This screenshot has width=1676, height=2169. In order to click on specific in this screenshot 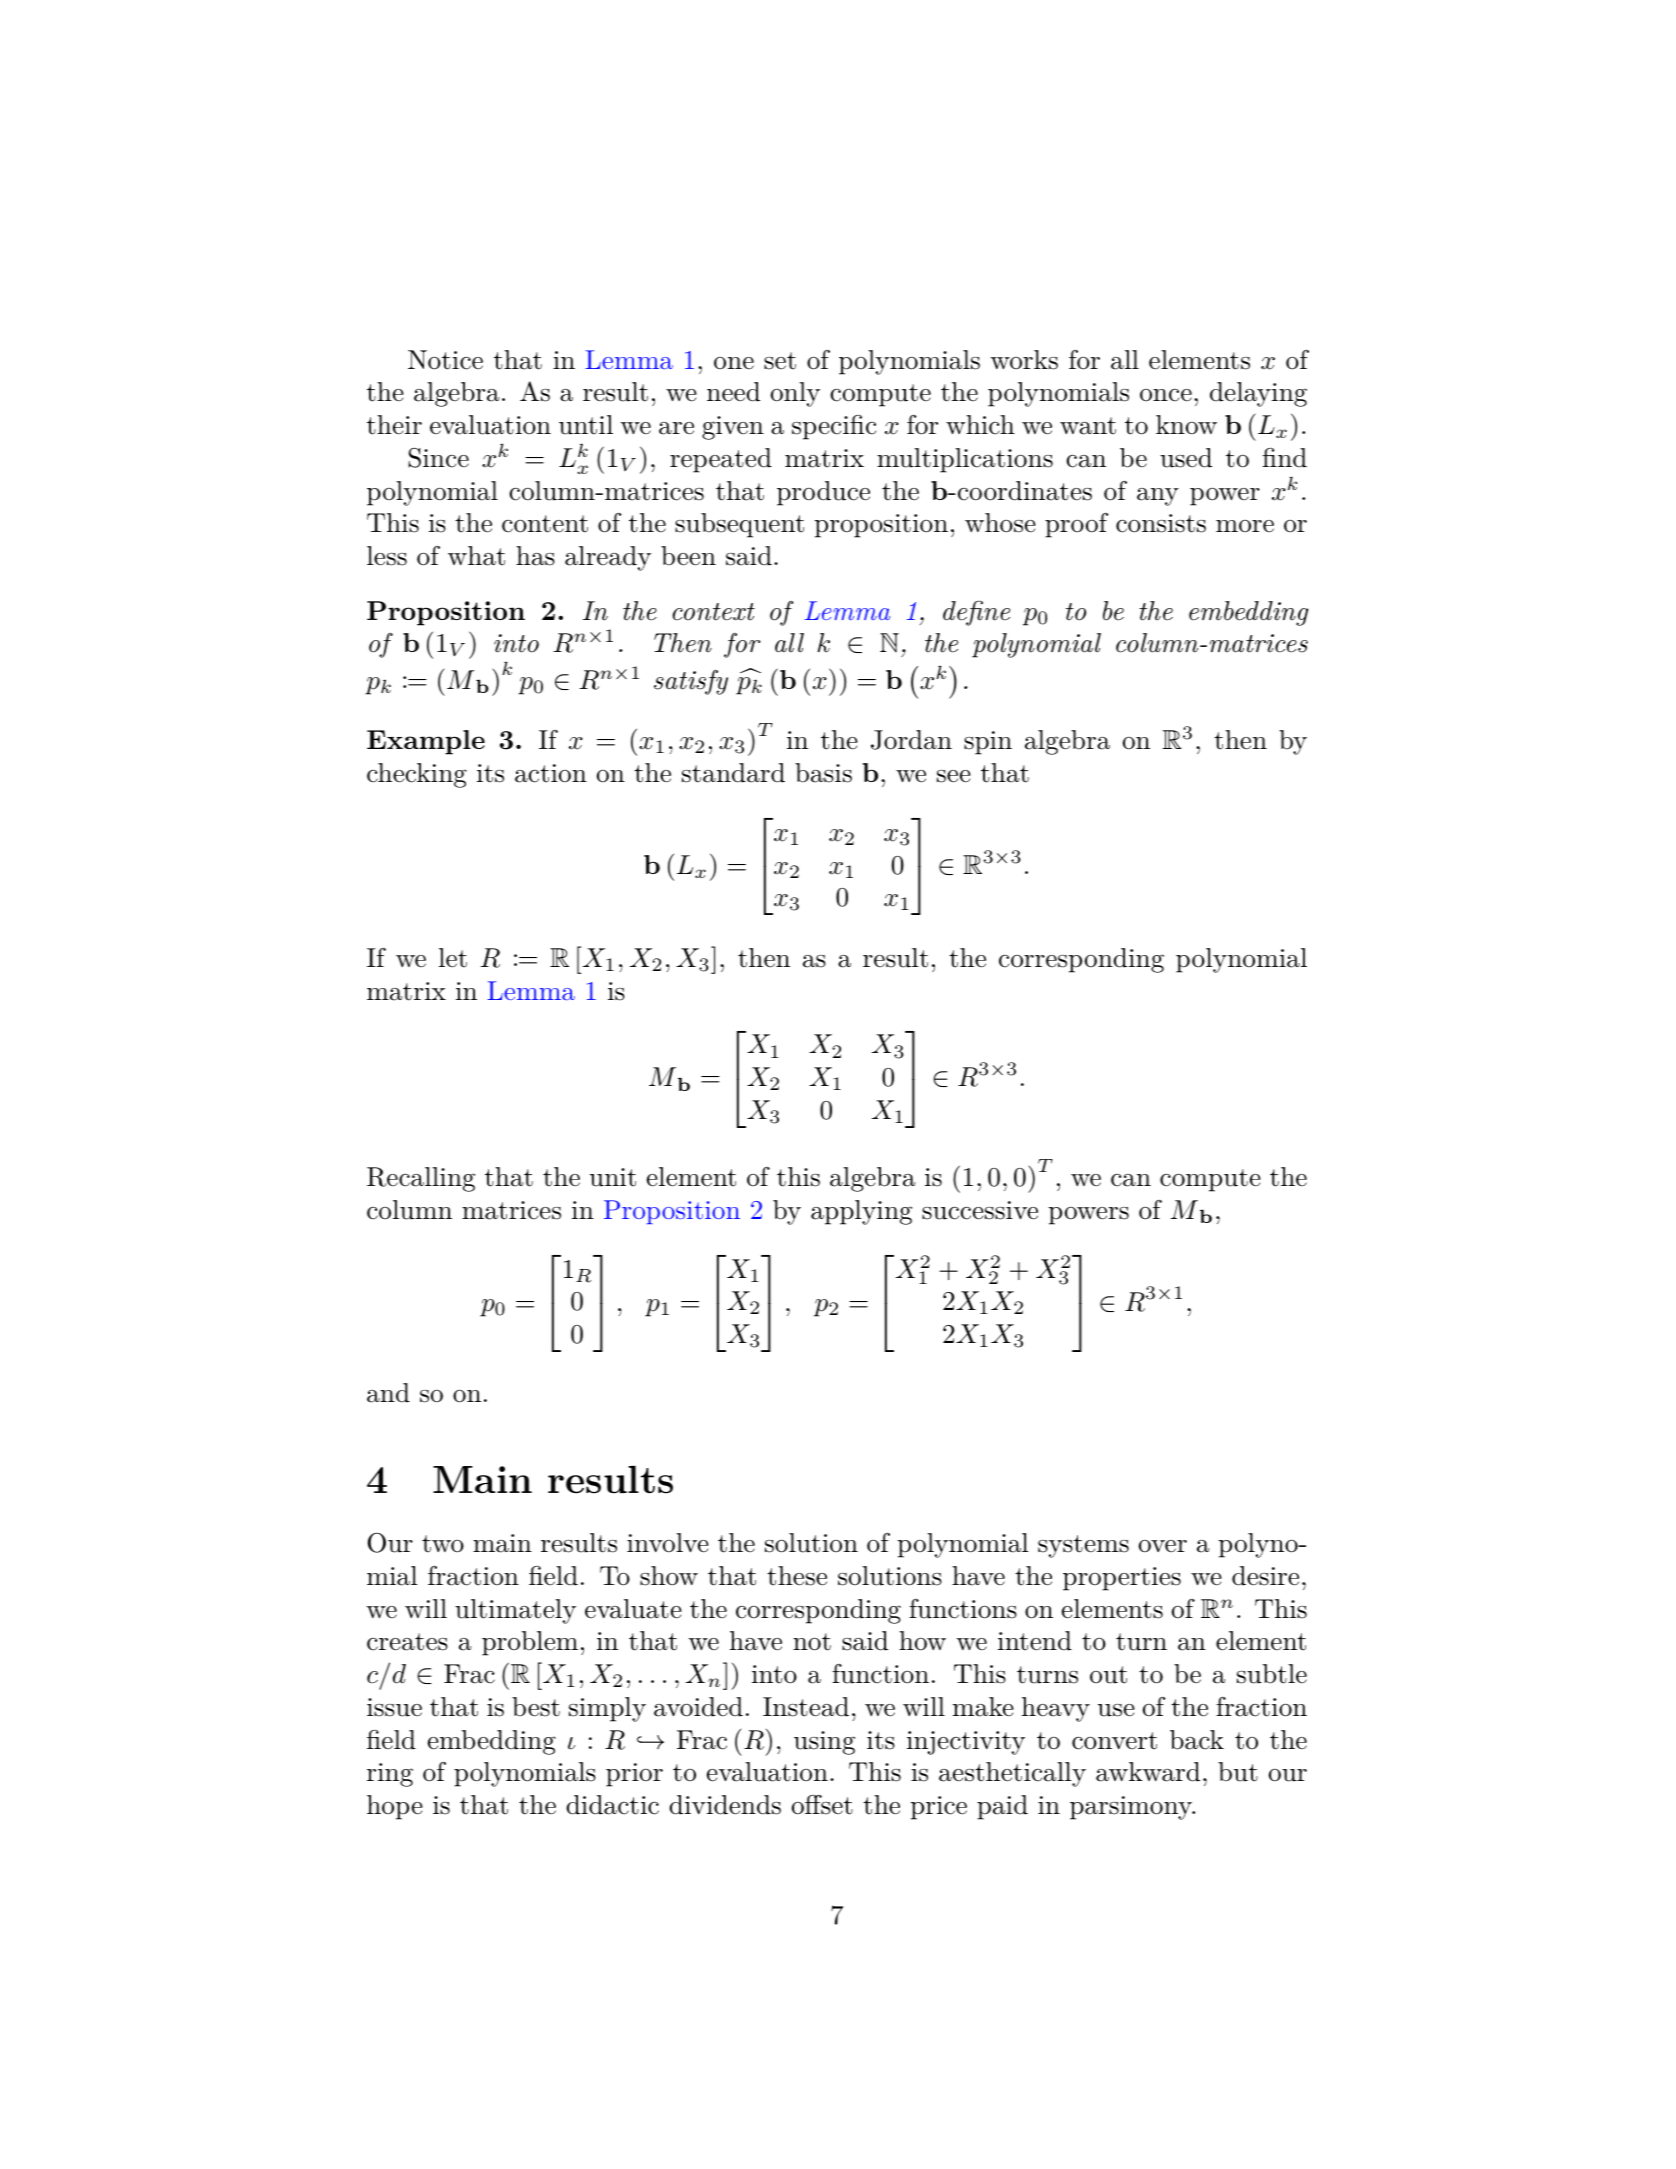, I will do `click(834, 427)`.
